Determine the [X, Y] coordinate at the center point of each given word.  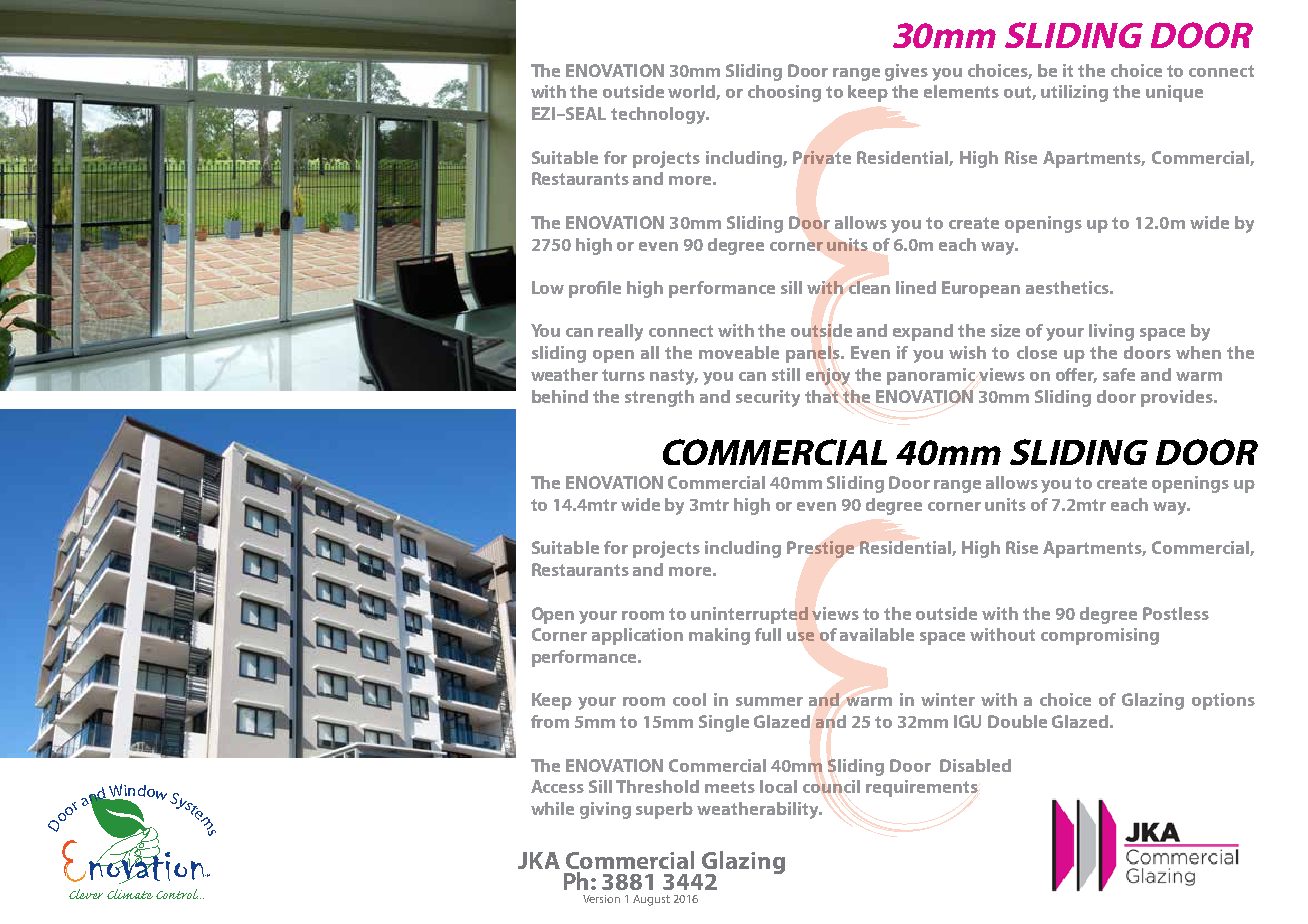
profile [595, 289]
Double [1017, 721]
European [981, 289]
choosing [784, 93]
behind [560, 396]
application [637, 636]
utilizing [1074, 93]
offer [1076, 375]
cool [689, 699]
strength [659, 398]
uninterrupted [749, 615]
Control [178, 894]
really [620, 332]
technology [659, 115]
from [550, 721]
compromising [1100, 636]
